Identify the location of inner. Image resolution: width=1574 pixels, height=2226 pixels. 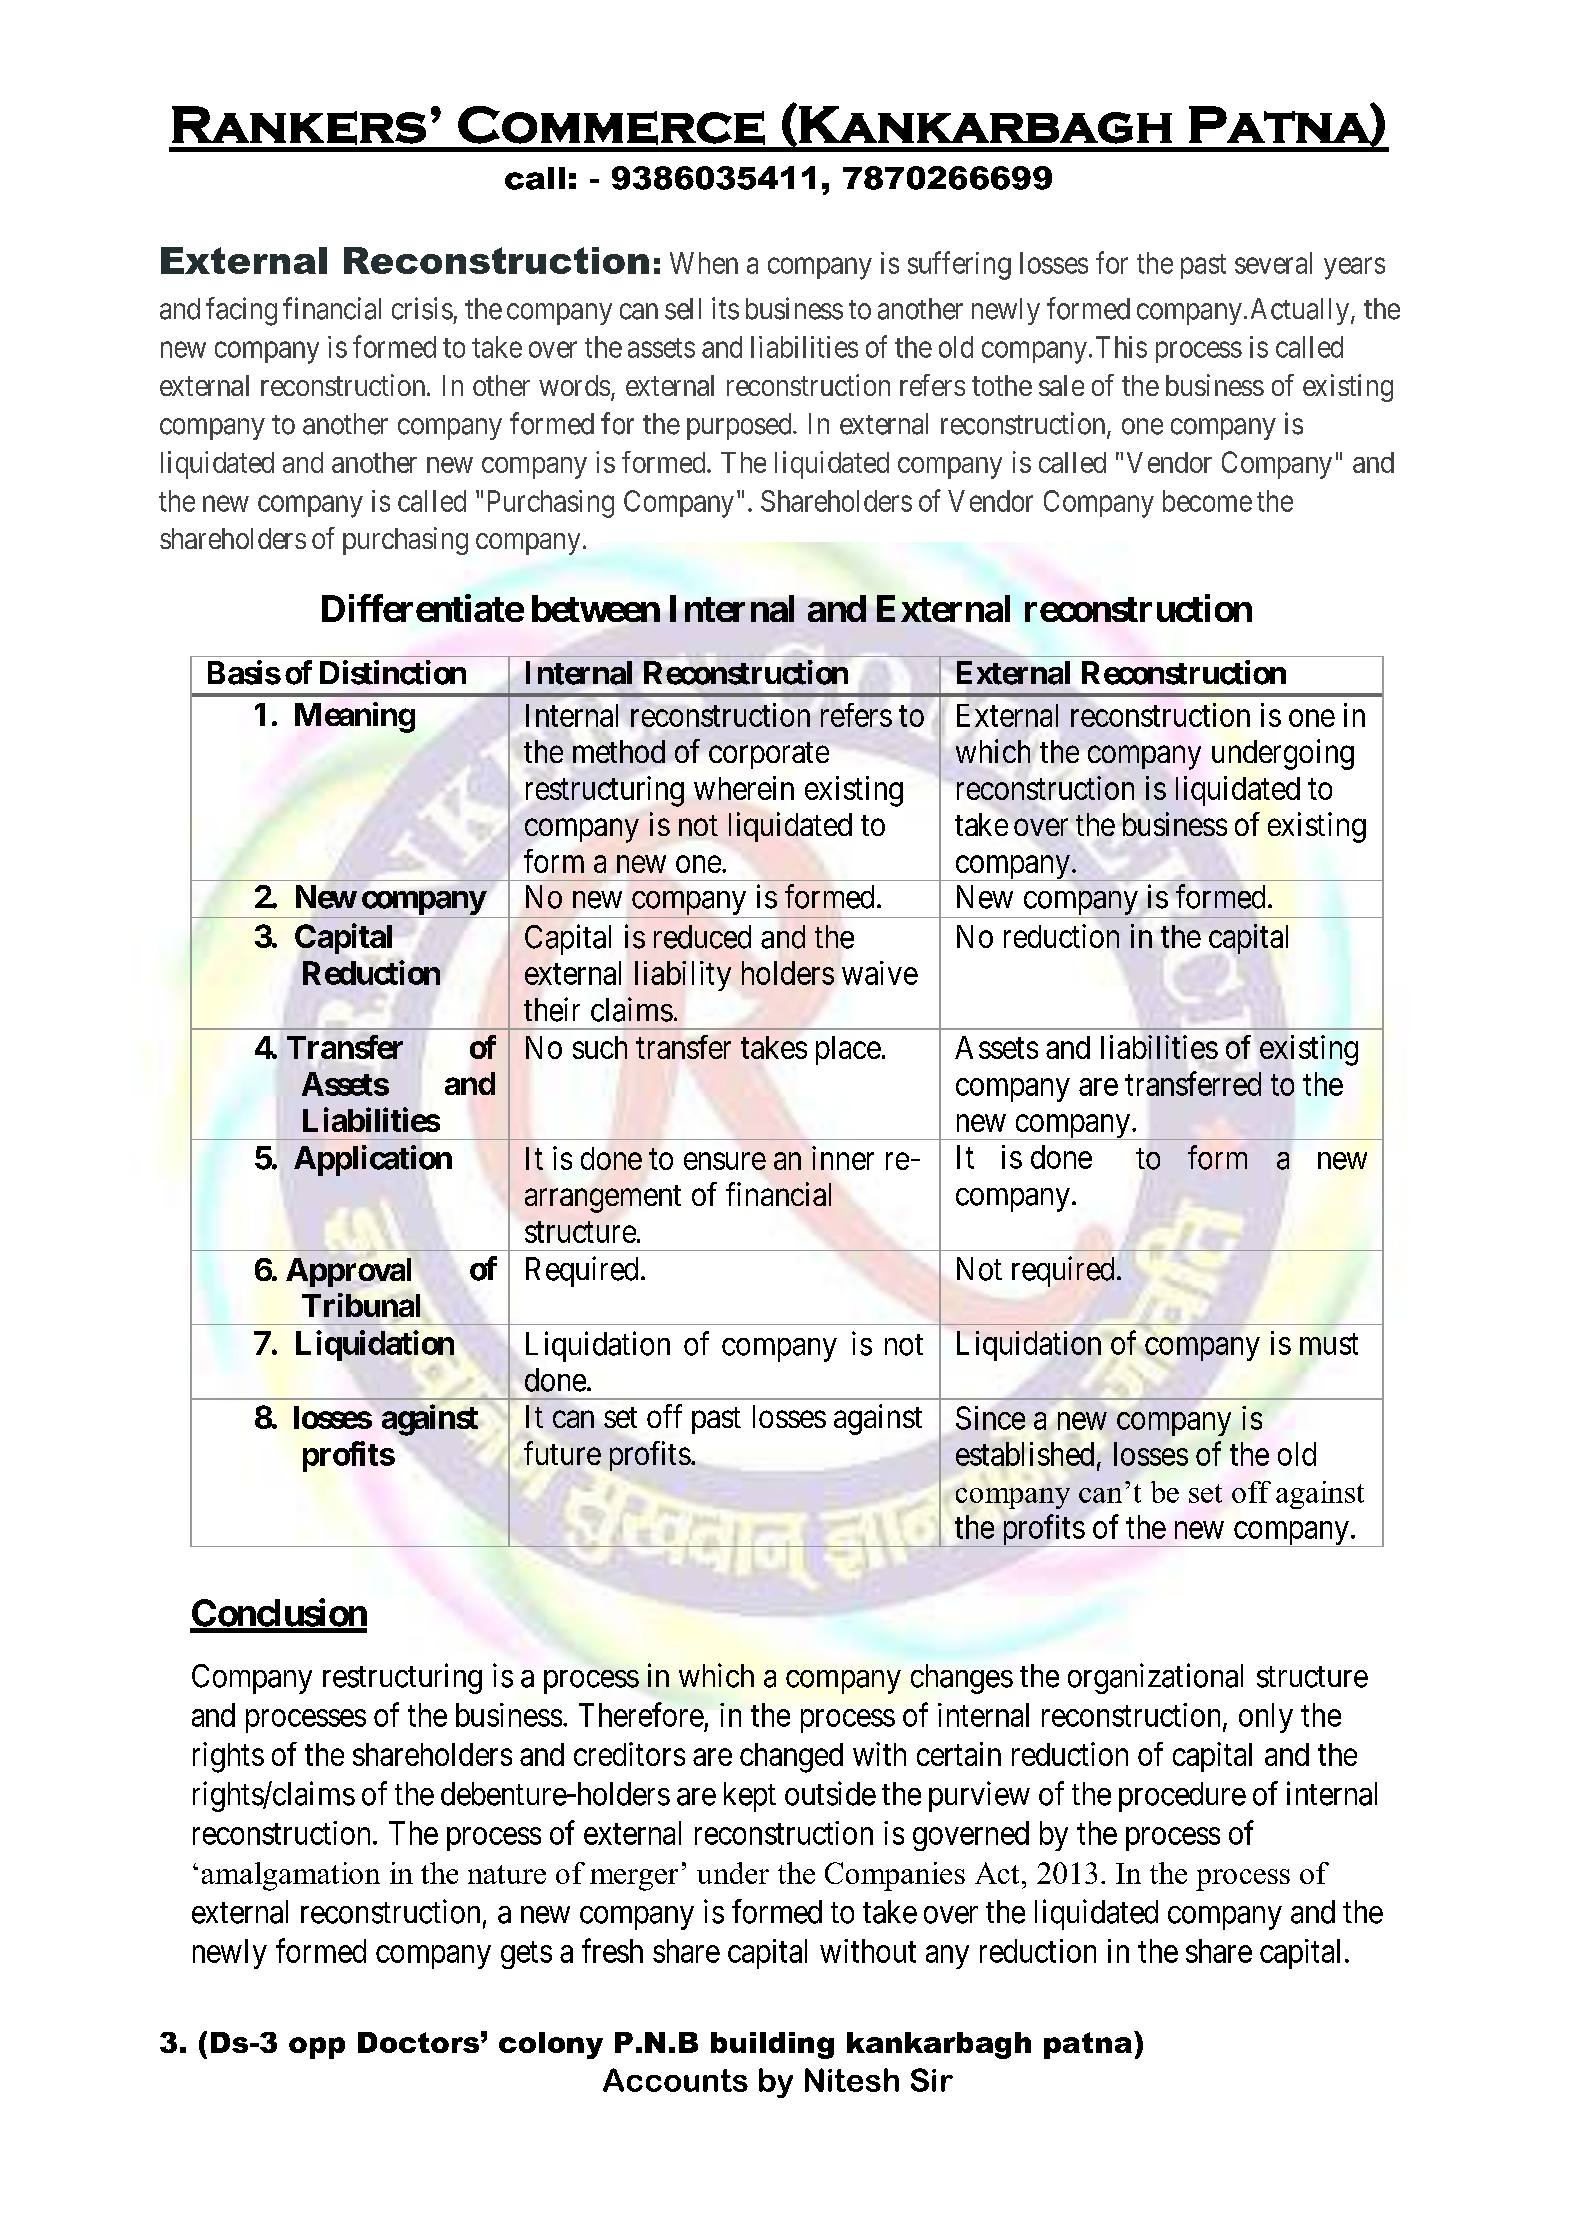
(843, 1158).
